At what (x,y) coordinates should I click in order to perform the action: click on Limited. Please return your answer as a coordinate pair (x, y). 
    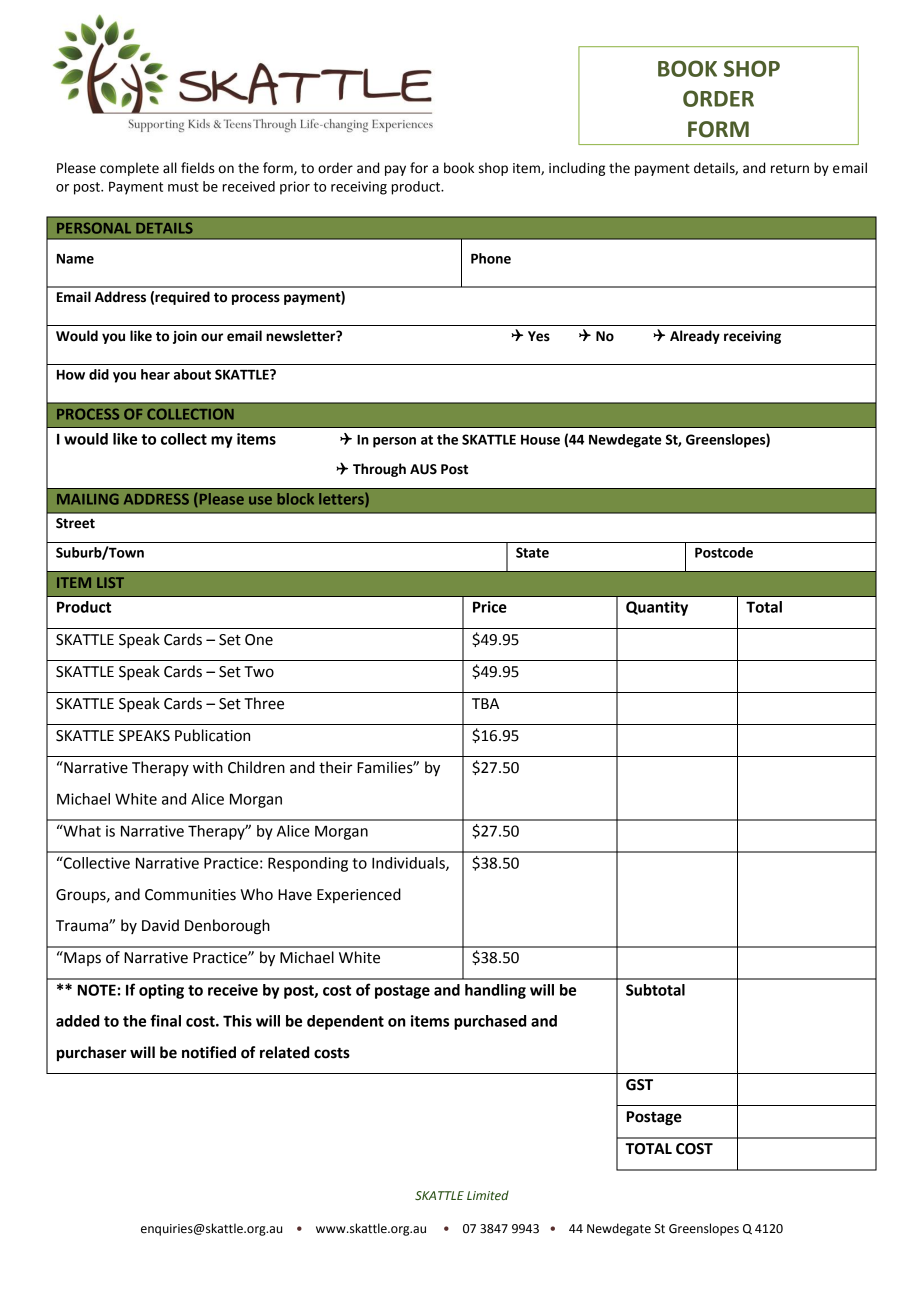
    Looking at the image, I should click on (488, 1195).
